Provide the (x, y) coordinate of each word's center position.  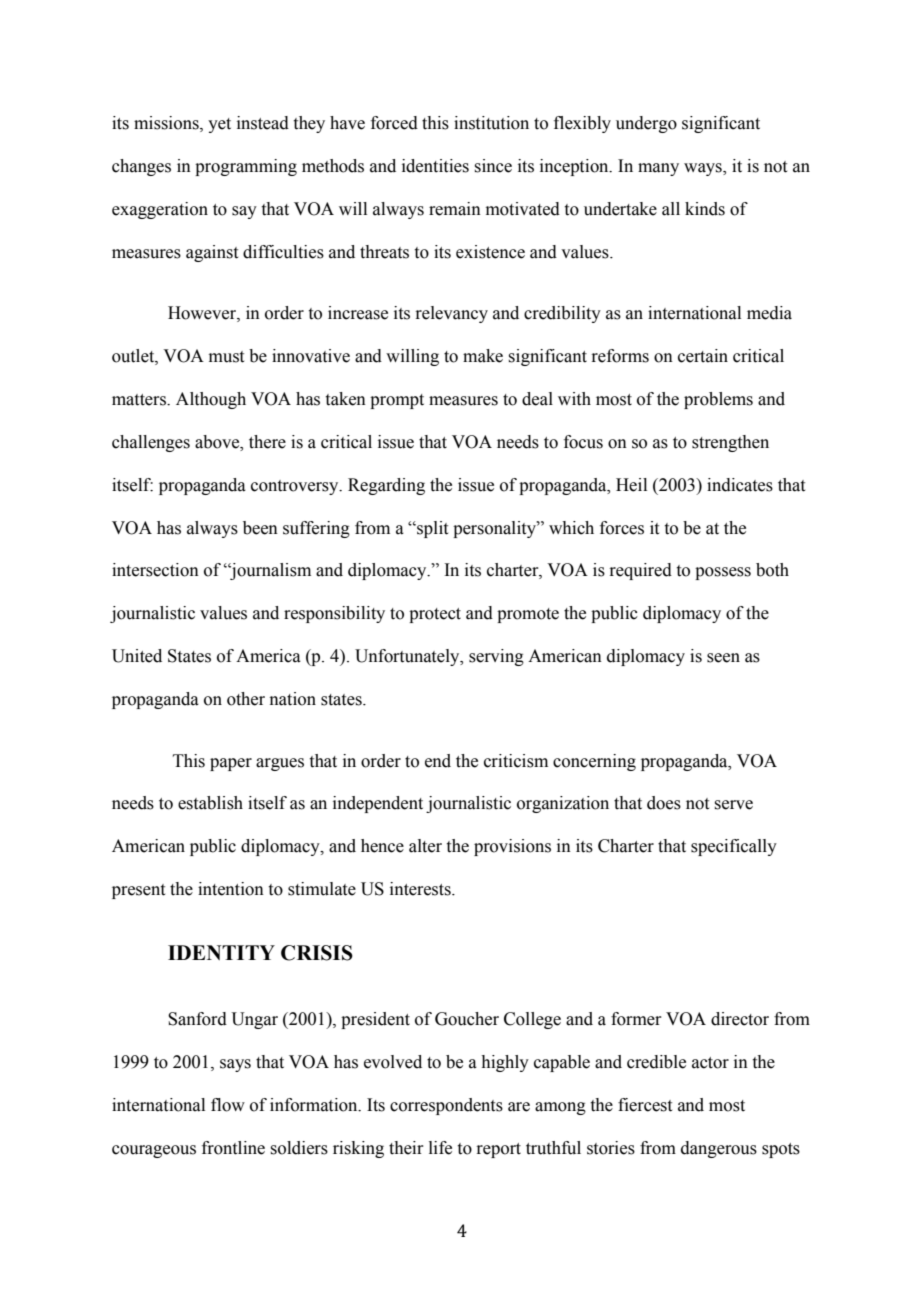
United (137, 656)
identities (435, 166)
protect (435, 615)
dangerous (719, 1149)
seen (723, 658)
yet (219, 125)
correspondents (446, 1106)
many (658, 169)
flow (228, 1105)
